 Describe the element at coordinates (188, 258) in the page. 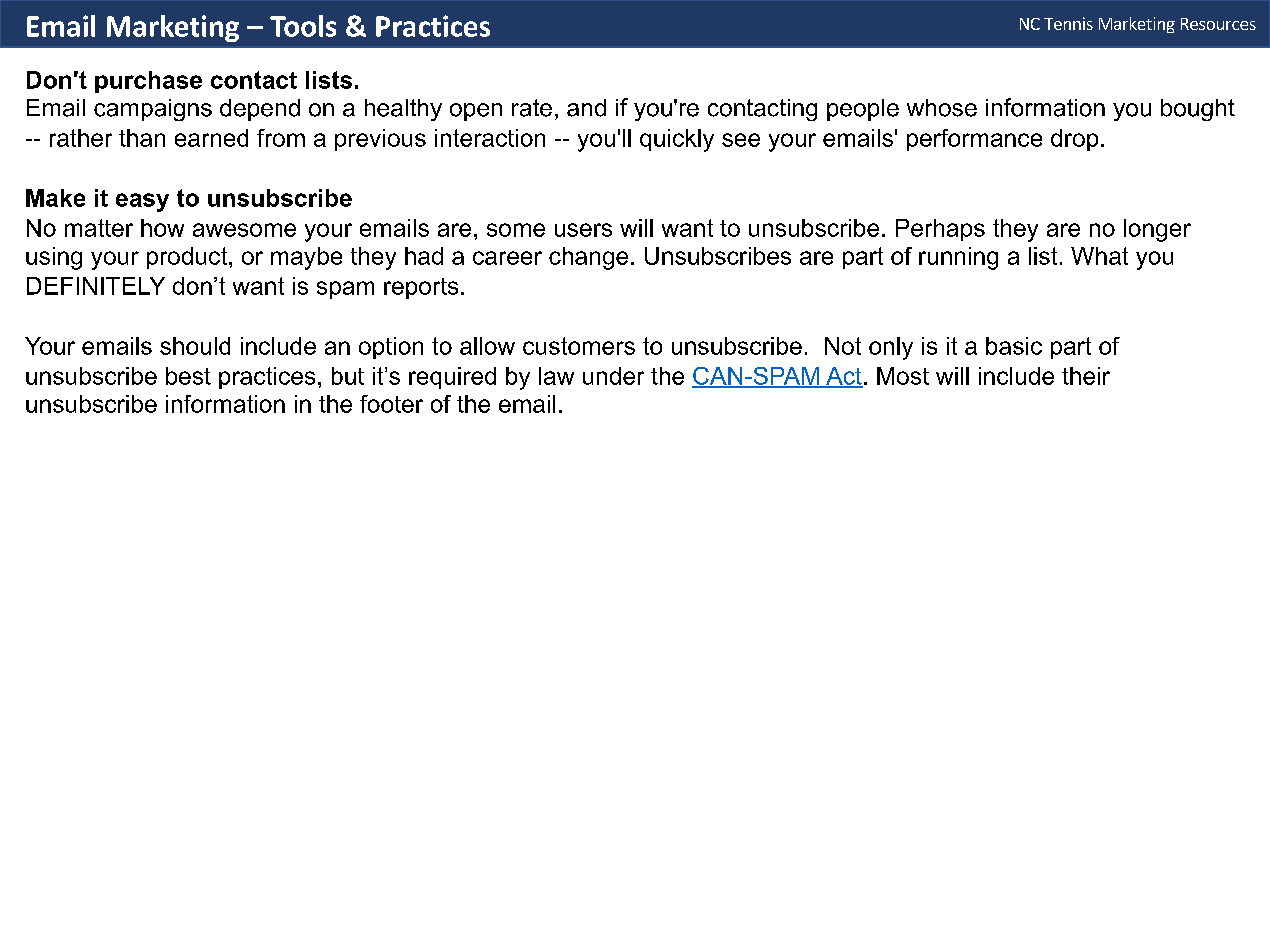

I see `product` at that location.
